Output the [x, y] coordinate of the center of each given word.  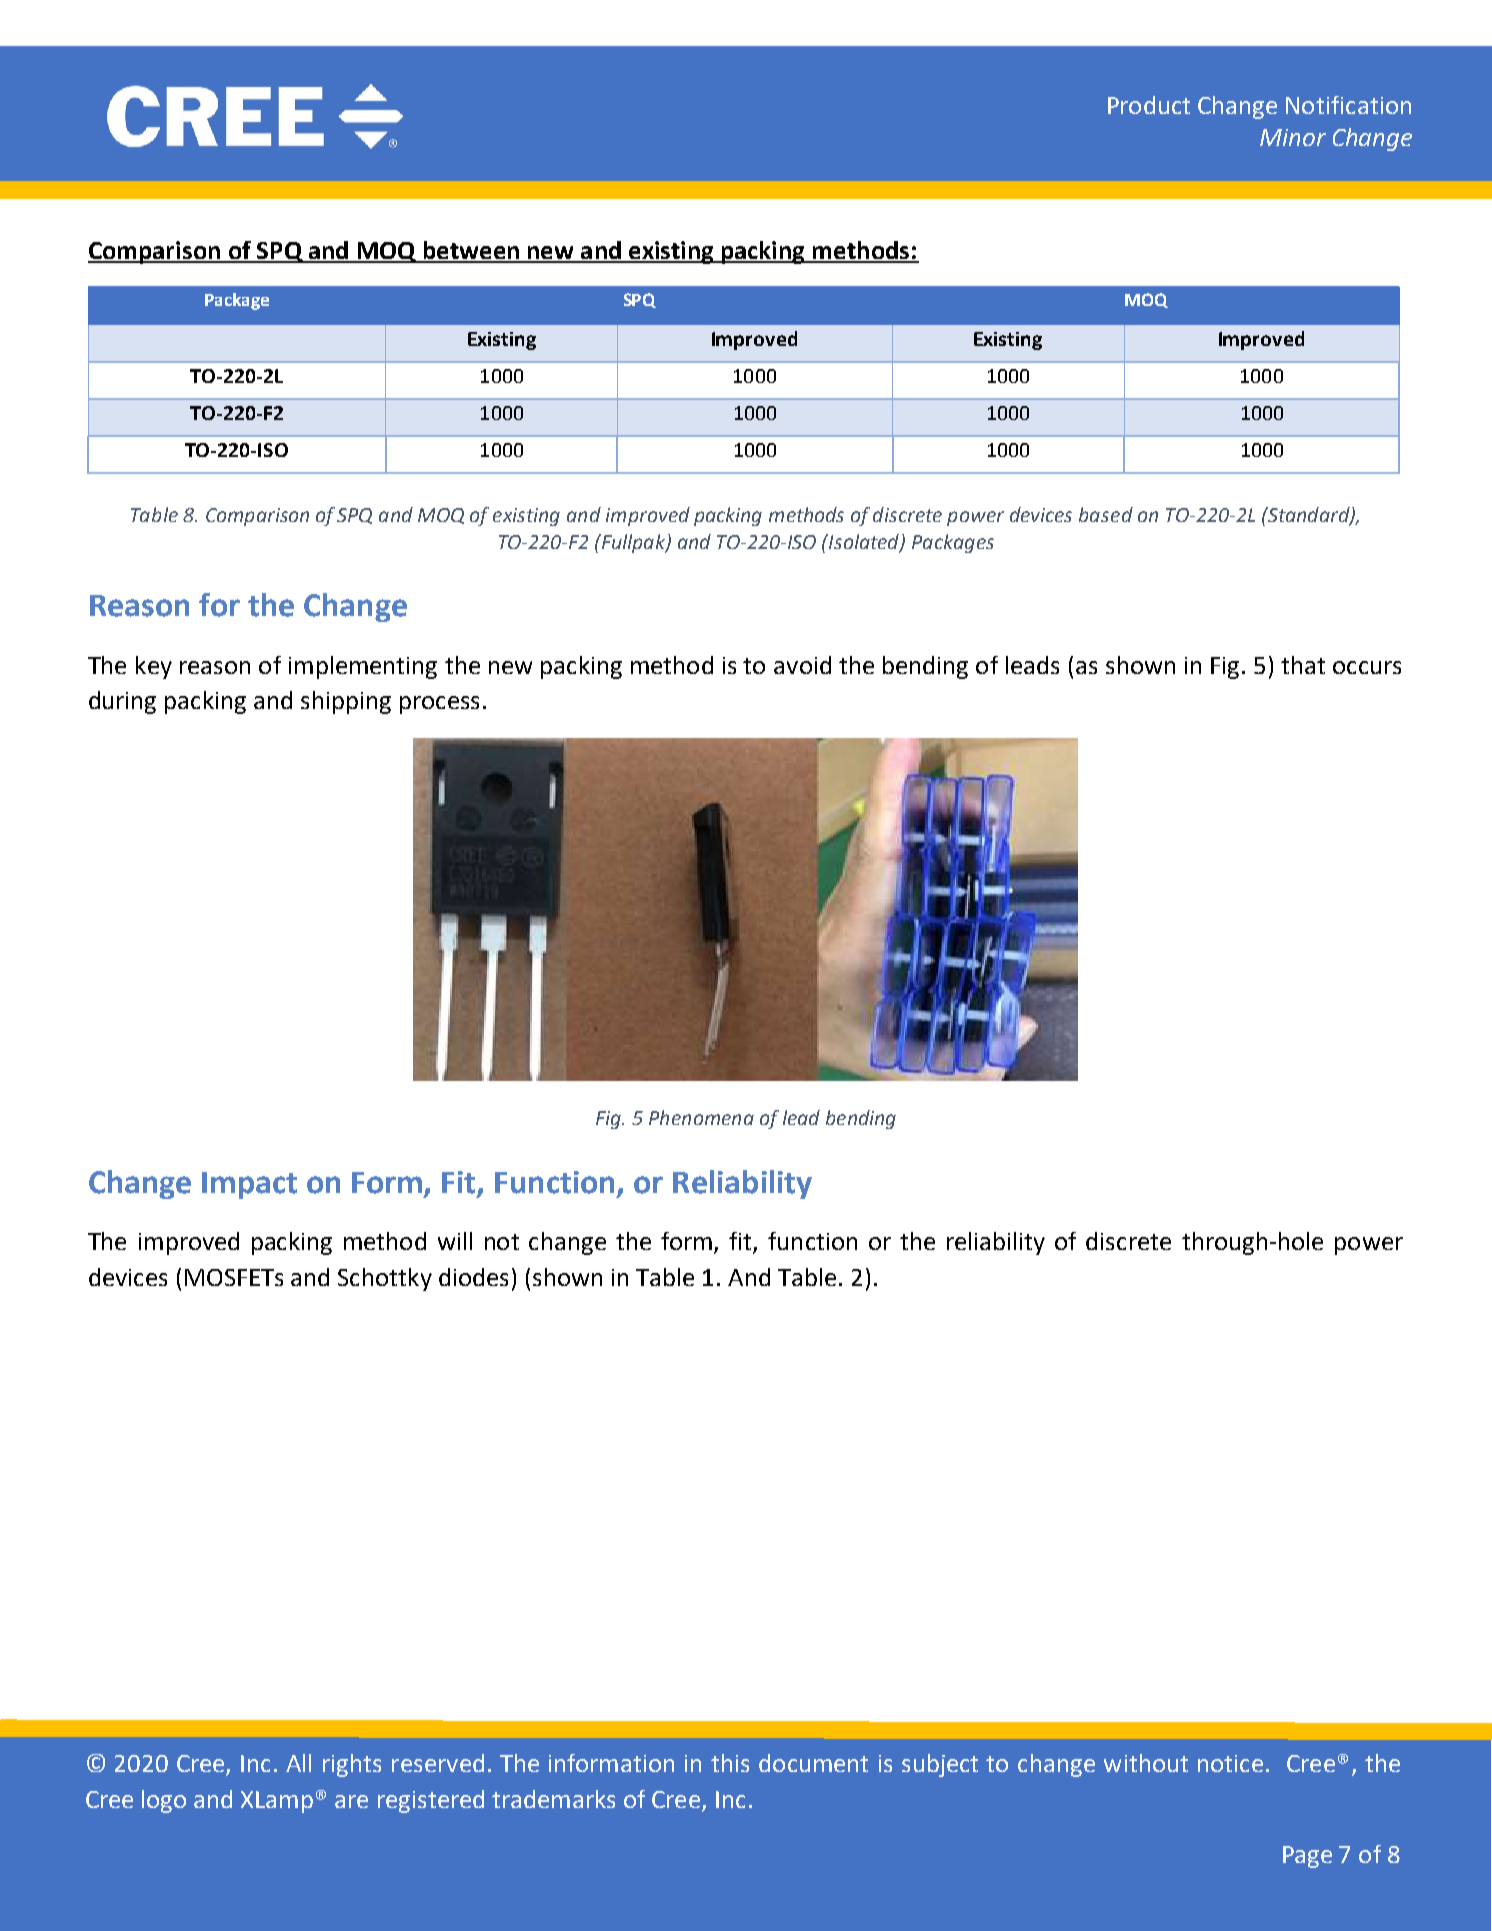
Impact [249, 1185]
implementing [363, 667]
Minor [1293, 137]
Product [1149, 105]
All [298, 1763]
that [1303, 665]
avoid [802, 665]
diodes [473, 1277]
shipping [346, 702]
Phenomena [701, 1117]
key [154, 667]
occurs [1367, 667]
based [1106, 514]
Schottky [385, 1279]
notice [1230, 1763]
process [439, 705]
